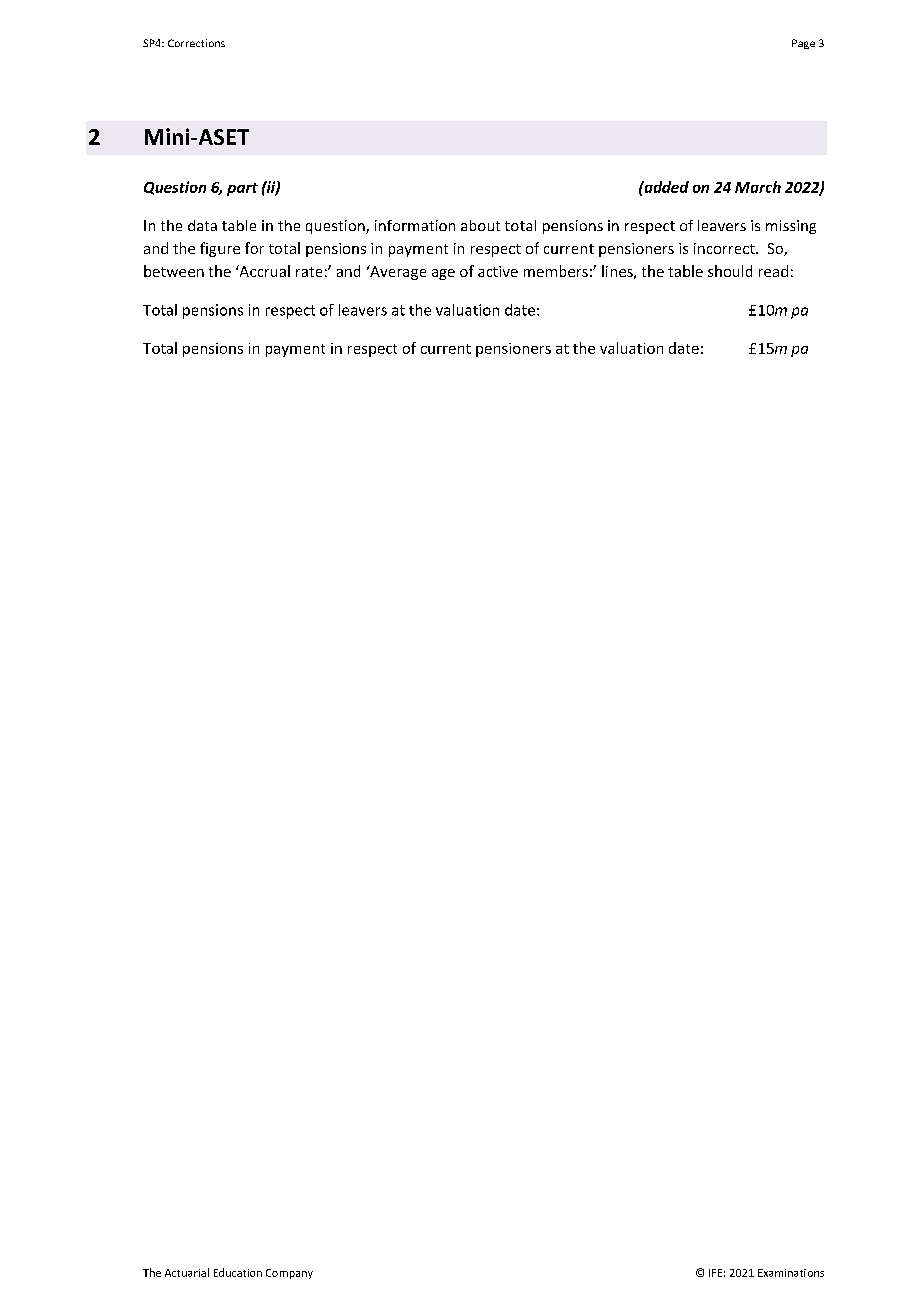  What do you see at coordinates (196, 43) in the screenshot?
I see `Corrections` at bounding box center [196, 43].
